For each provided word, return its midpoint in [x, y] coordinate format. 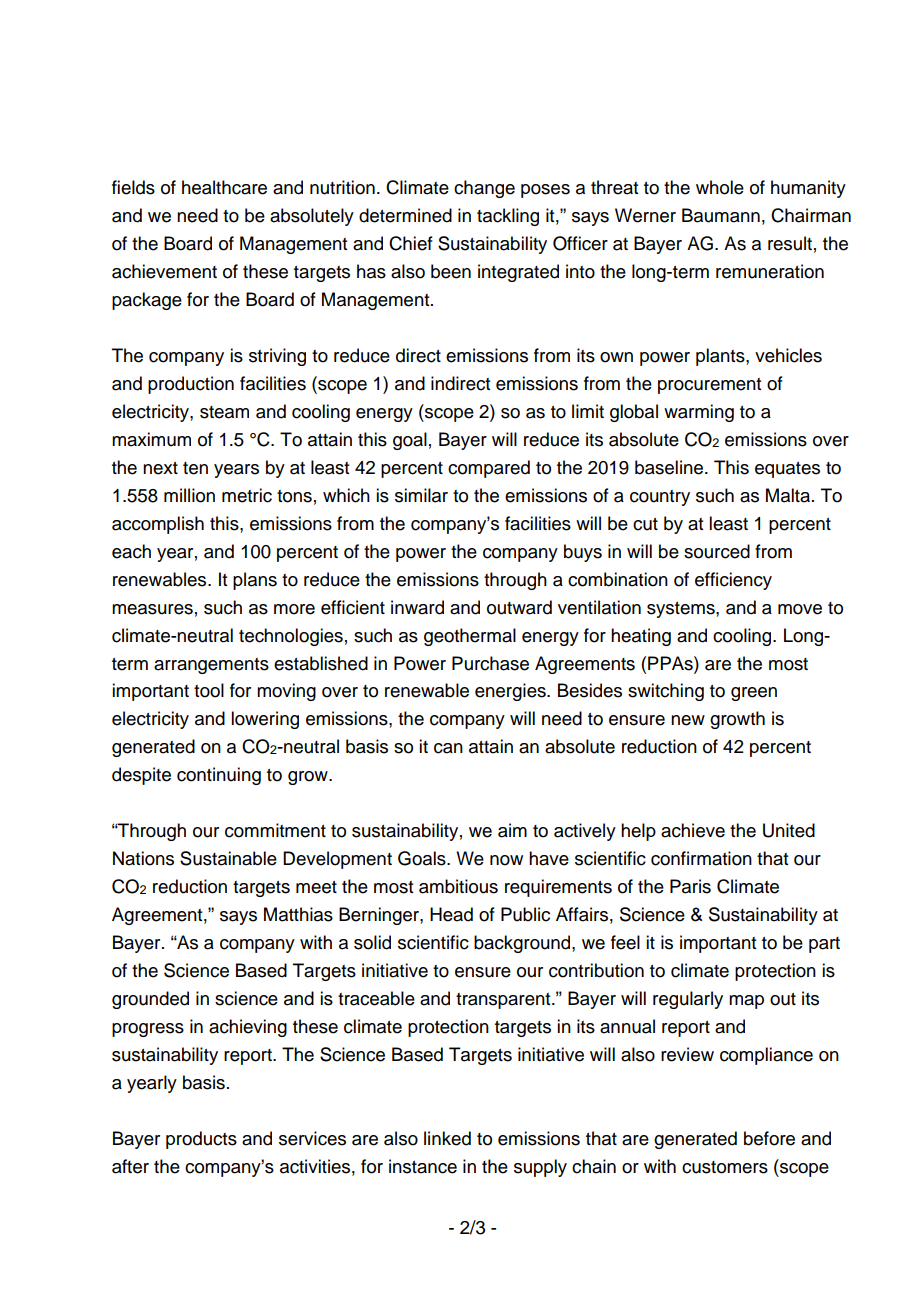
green [754, 694]
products [201, 1140]
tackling [508, 217]
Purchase [490, 663]
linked [447, 1138]
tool [209, 690]
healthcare [224, 187]
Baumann [721, 215]
